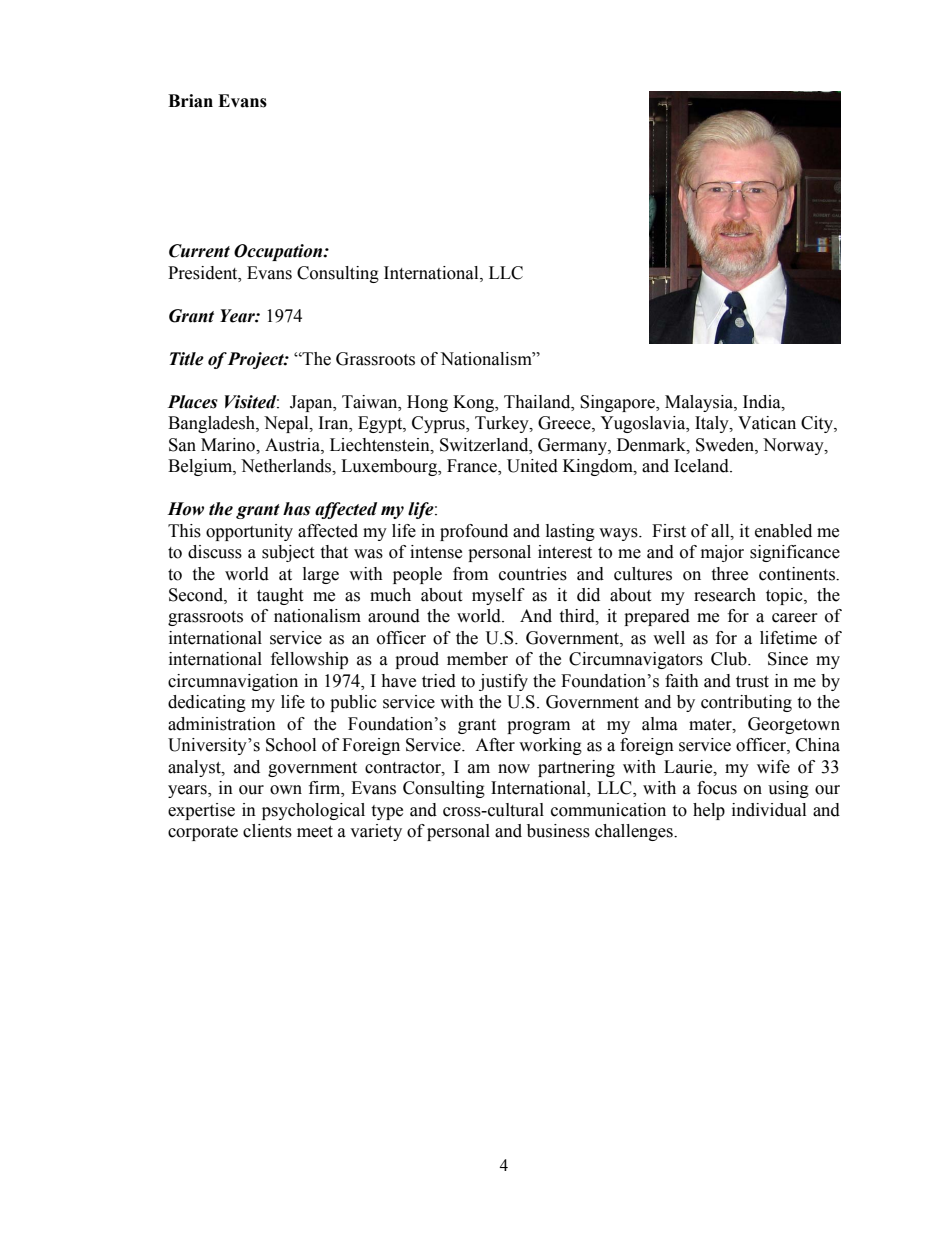 The image size is (952, 1233). Describe the element at coordinates (538, 402) in the document. I see `Thailand` at that location.
